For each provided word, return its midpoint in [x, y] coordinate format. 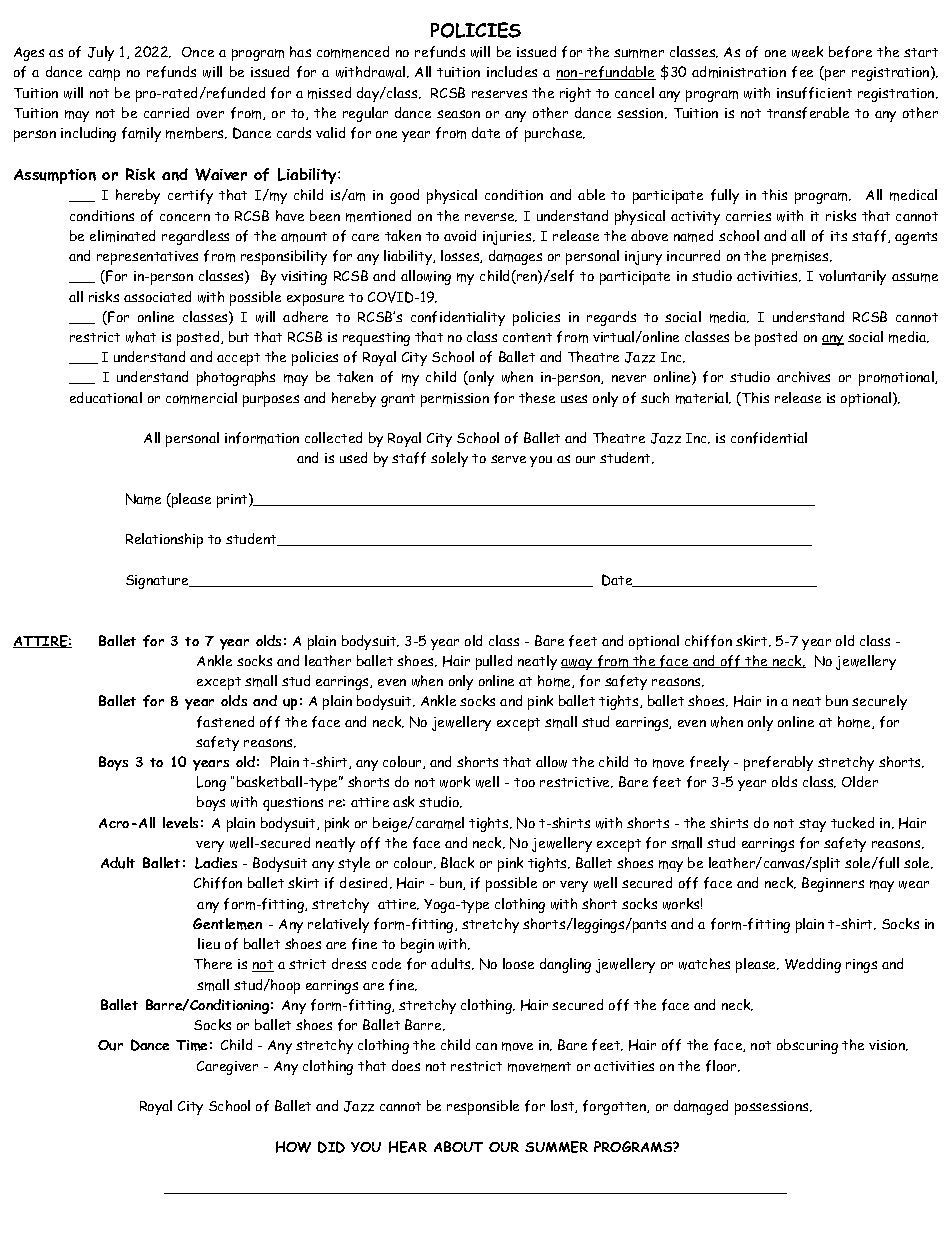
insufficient [814, 93]
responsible [483, 1107]
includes [512, 71]
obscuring [807, 1046]
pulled [494, 662]
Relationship [164, 540]
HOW [293, 1147]
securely [879, 702]
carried [166, 112]
